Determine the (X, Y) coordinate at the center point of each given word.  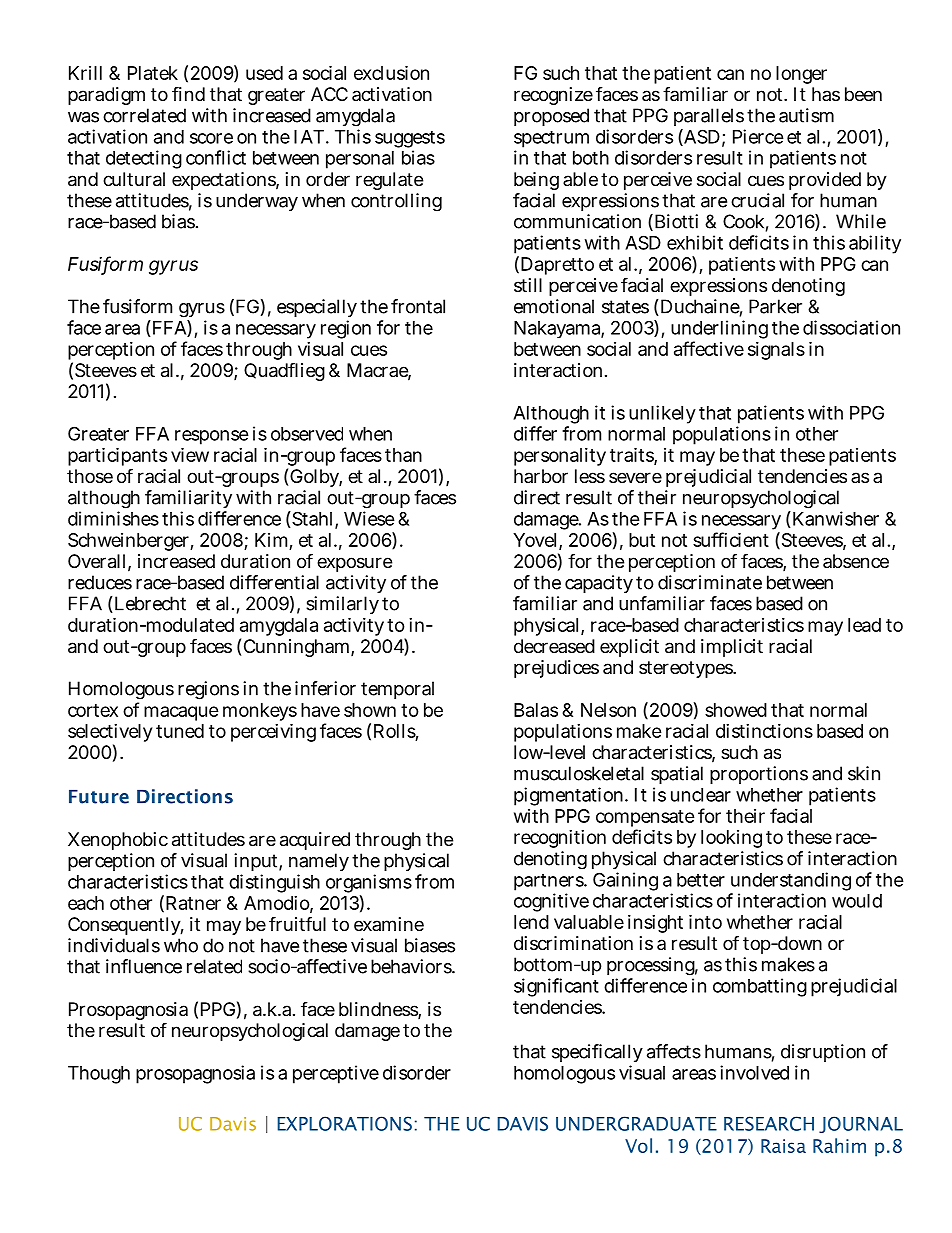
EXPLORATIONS (344, 1123)
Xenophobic (118, 841)
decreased (554, 646)
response (212, 439)
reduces (100, 582)
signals (776, 351)
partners (550, 882)
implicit (732, 648)
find (188, 93)
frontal (418, 306)
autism (806, 115)
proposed (551, 117)
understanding (790, 883)
